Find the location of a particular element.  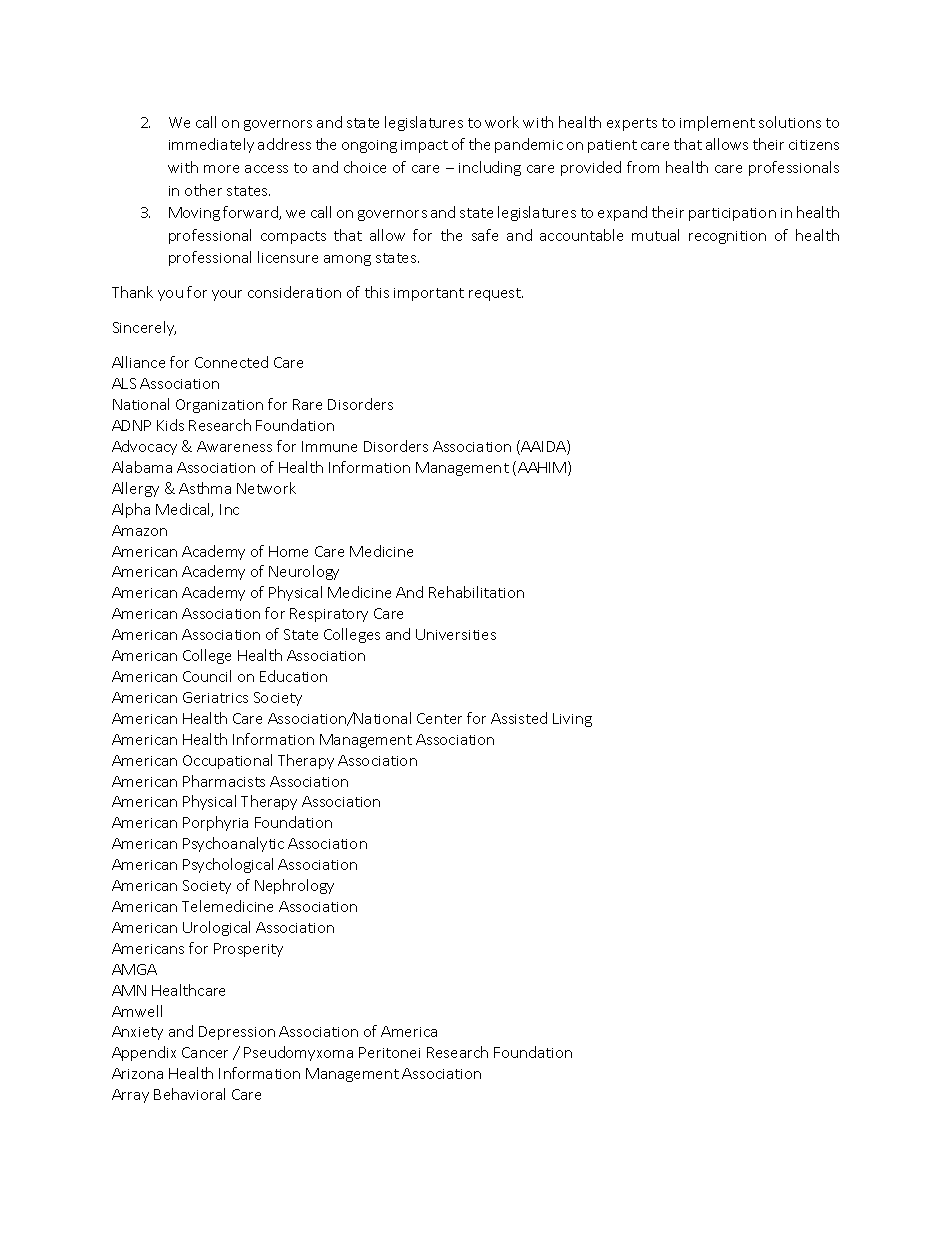

Council is located at coordinates (207, 676).
